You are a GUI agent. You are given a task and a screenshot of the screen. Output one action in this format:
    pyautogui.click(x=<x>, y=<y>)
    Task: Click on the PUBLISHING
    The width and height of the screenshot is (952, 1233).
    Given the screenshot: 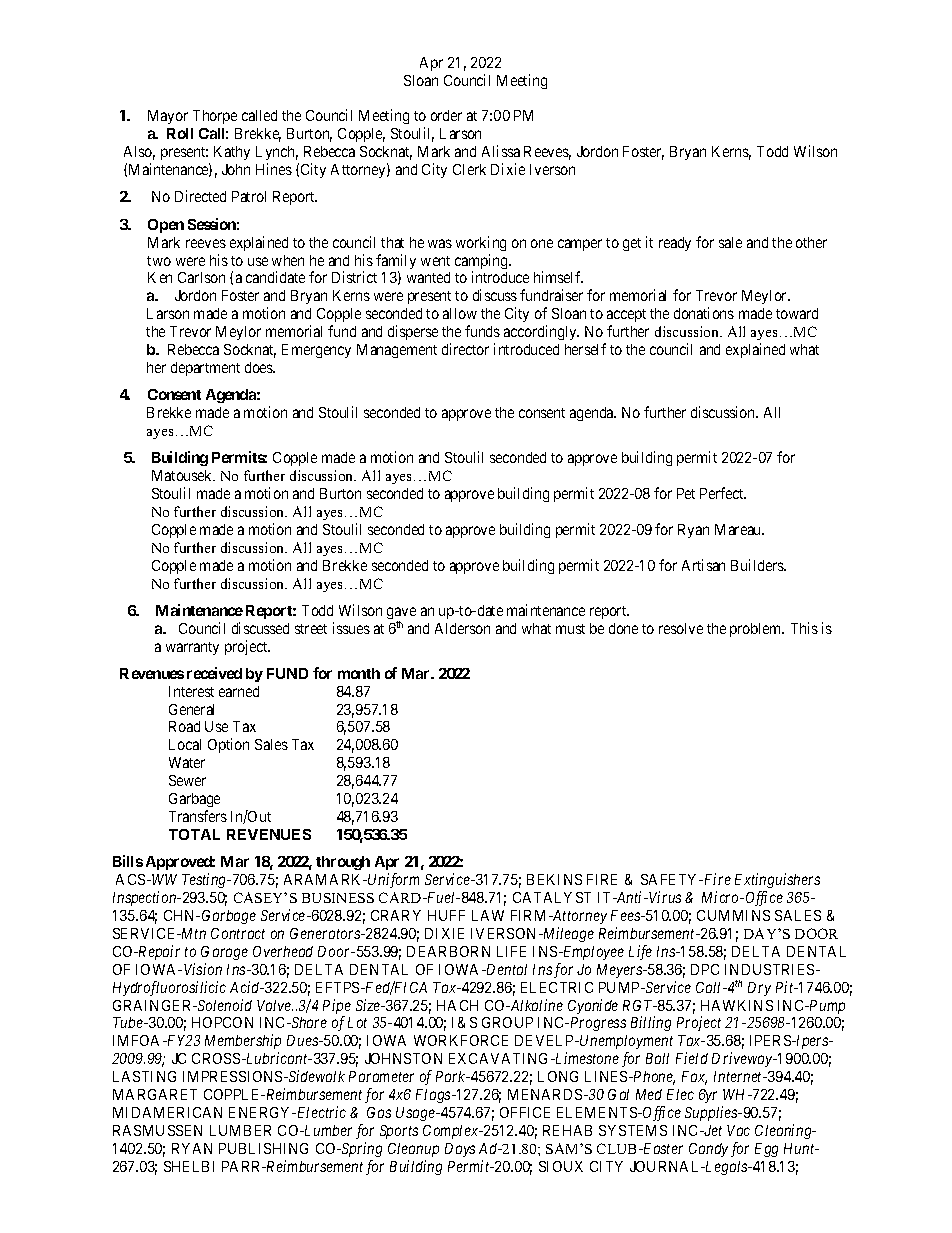 What is the action you would take?
    pyautogui.click(x=263, y=1148)
